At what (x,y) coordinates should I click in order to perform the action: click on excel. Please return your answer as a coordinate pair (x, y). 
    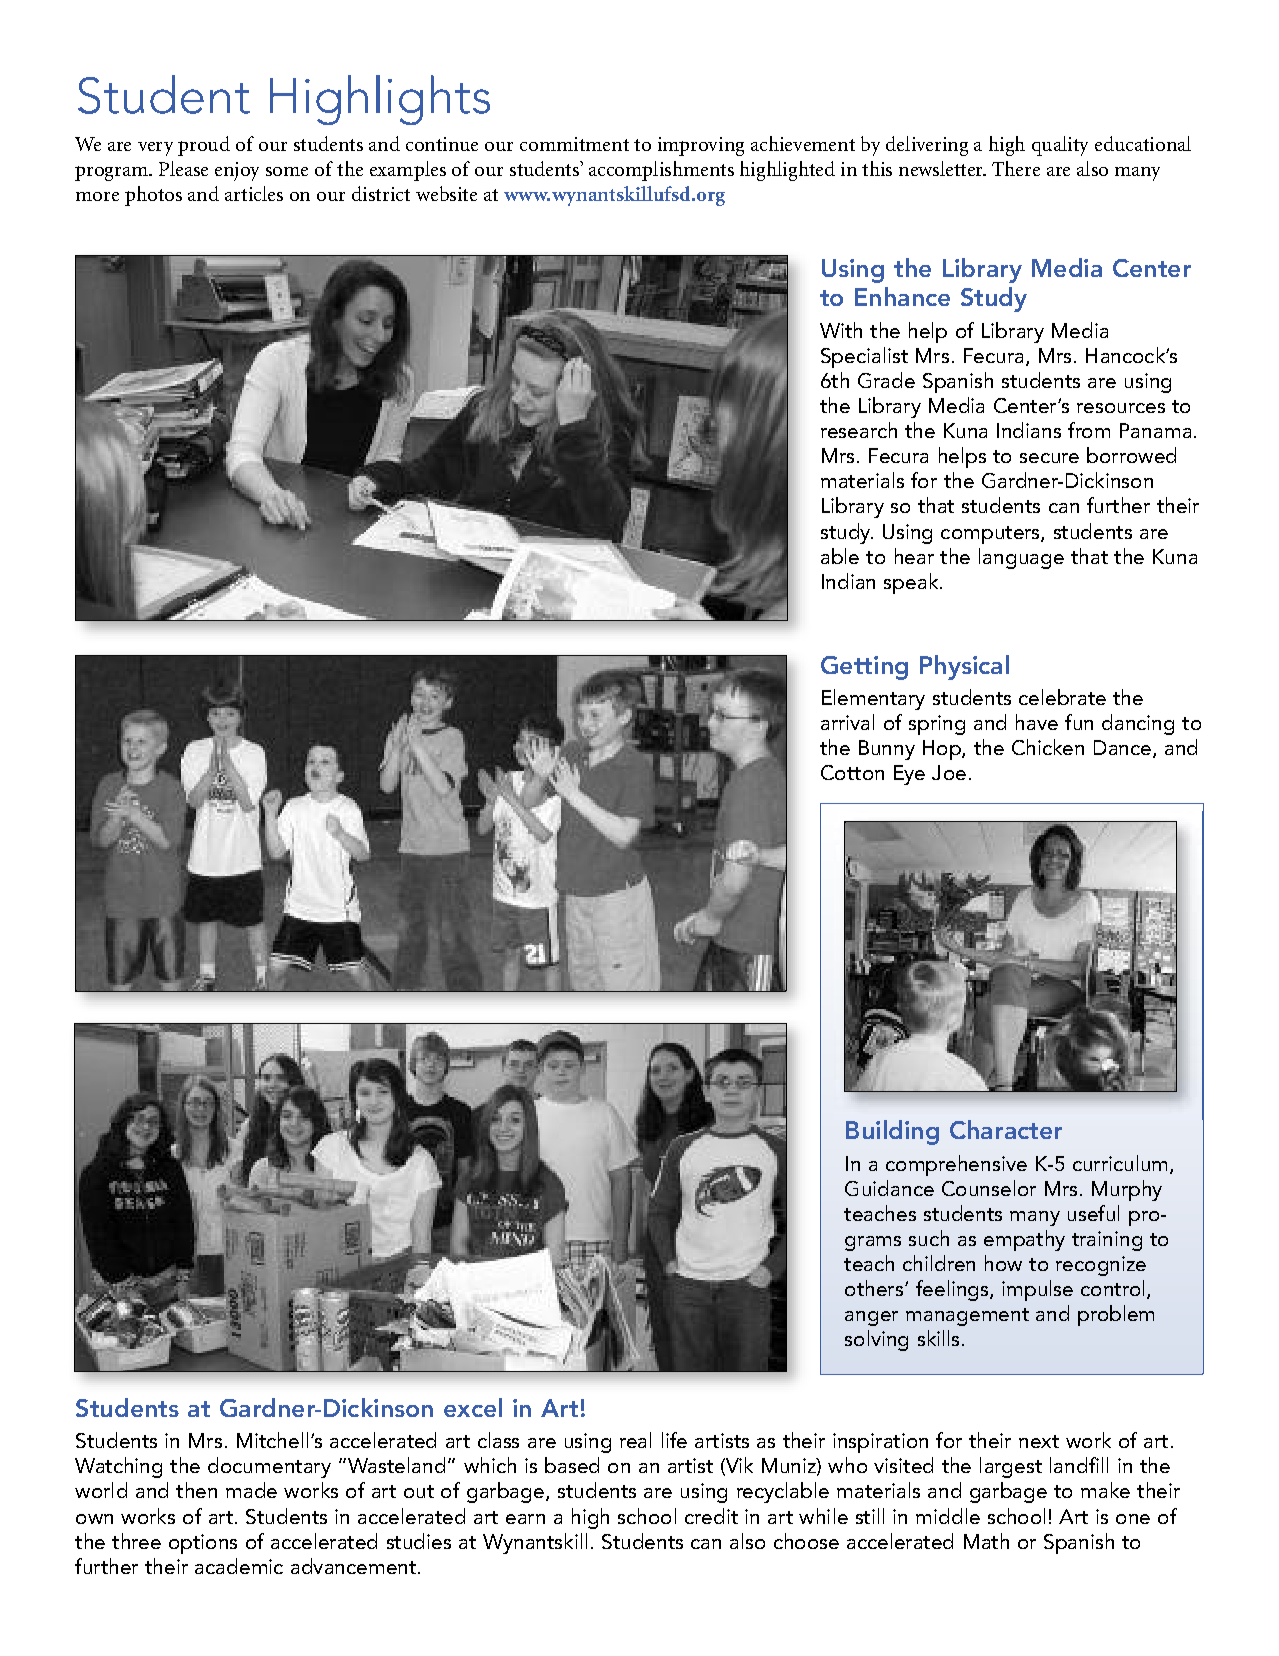
    Looking at the image, I should click on (473, 1407).
